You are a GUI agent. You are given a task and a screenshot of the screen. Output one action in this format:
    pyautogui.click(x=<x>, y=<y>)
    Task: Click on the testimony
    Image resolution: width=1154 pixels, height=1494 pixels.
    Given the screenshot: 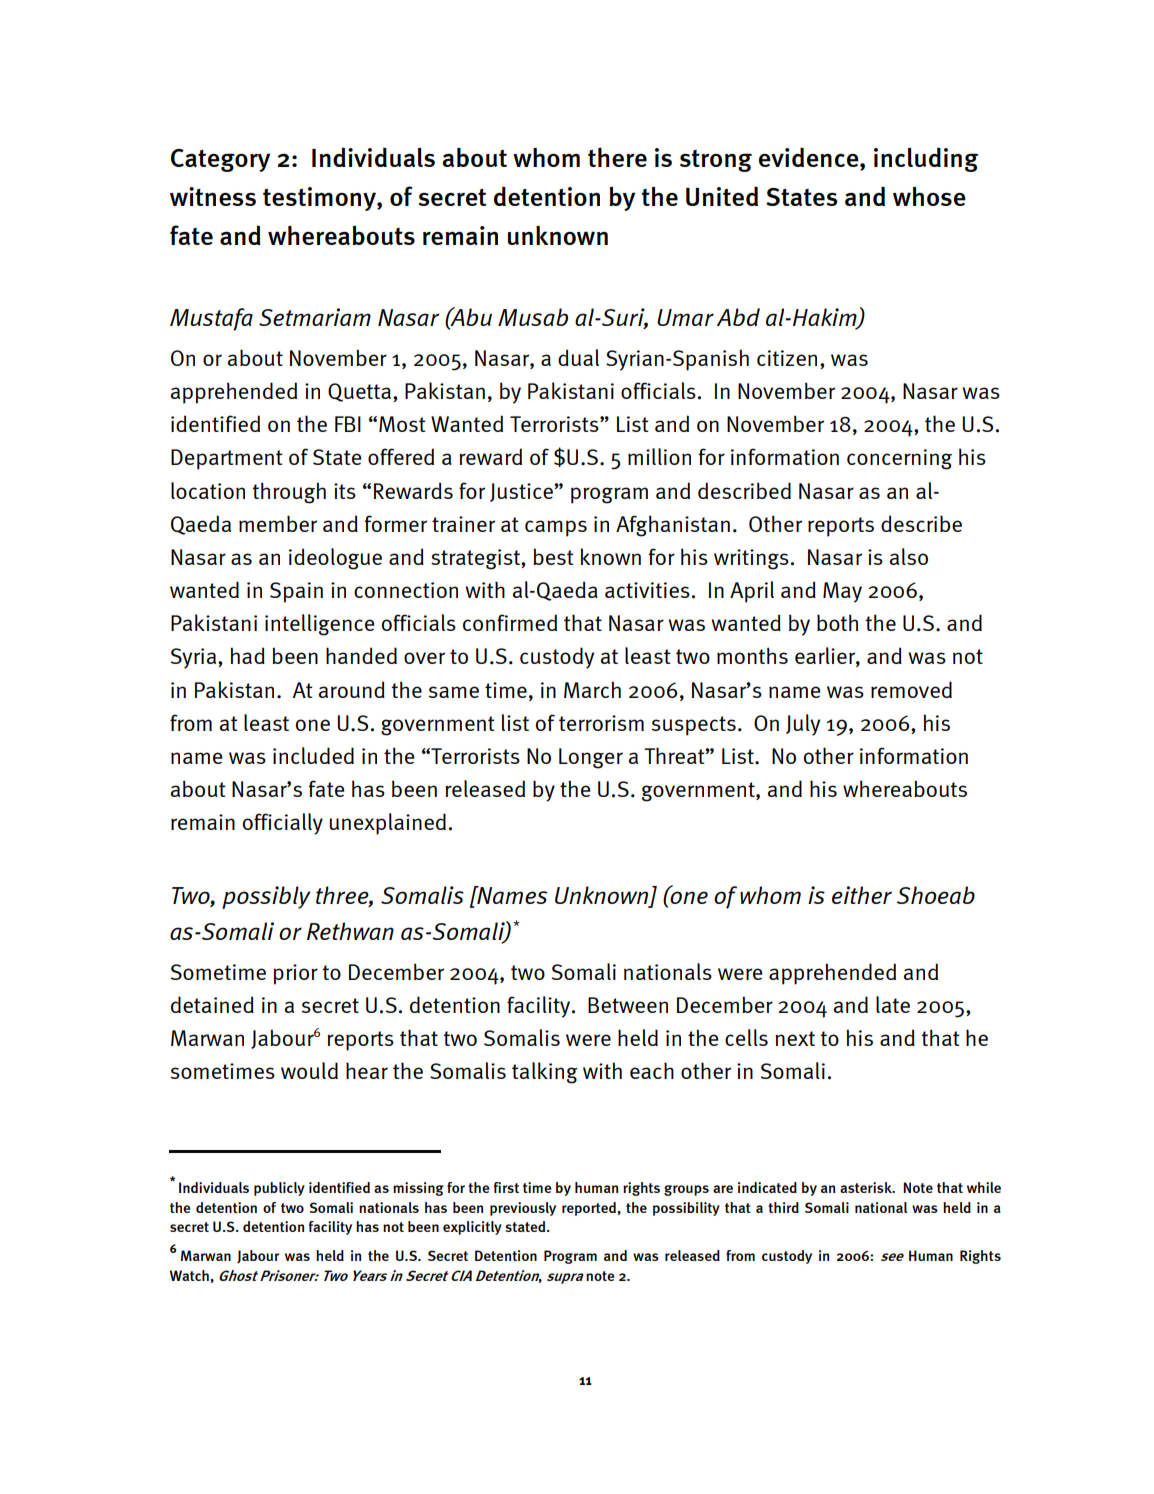 What is the action you would take?
    pyautogui.click(x=320, y=199)
